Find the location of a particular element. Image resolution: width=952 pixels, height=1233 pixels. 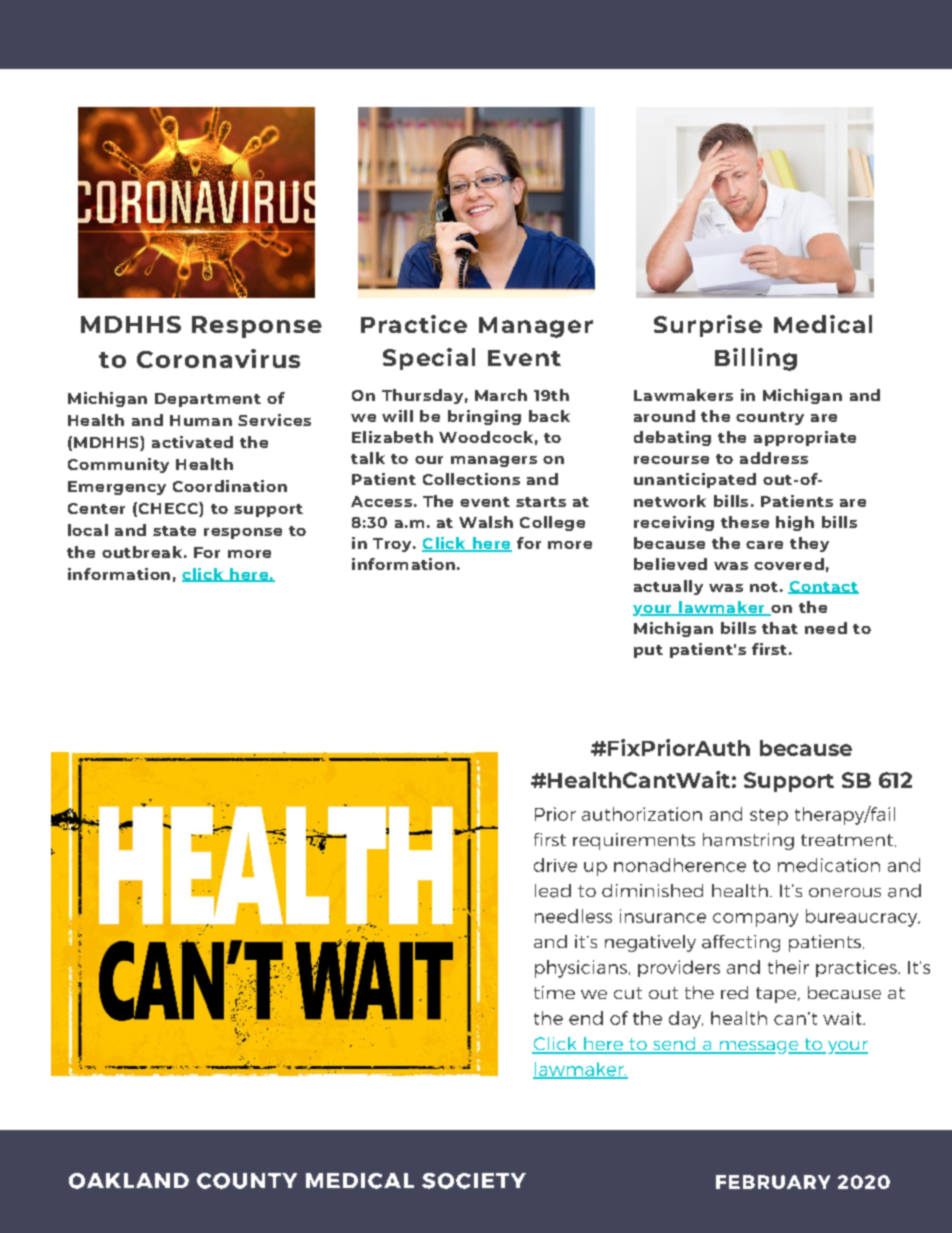

authorization is located at coordinates (642, 814).
